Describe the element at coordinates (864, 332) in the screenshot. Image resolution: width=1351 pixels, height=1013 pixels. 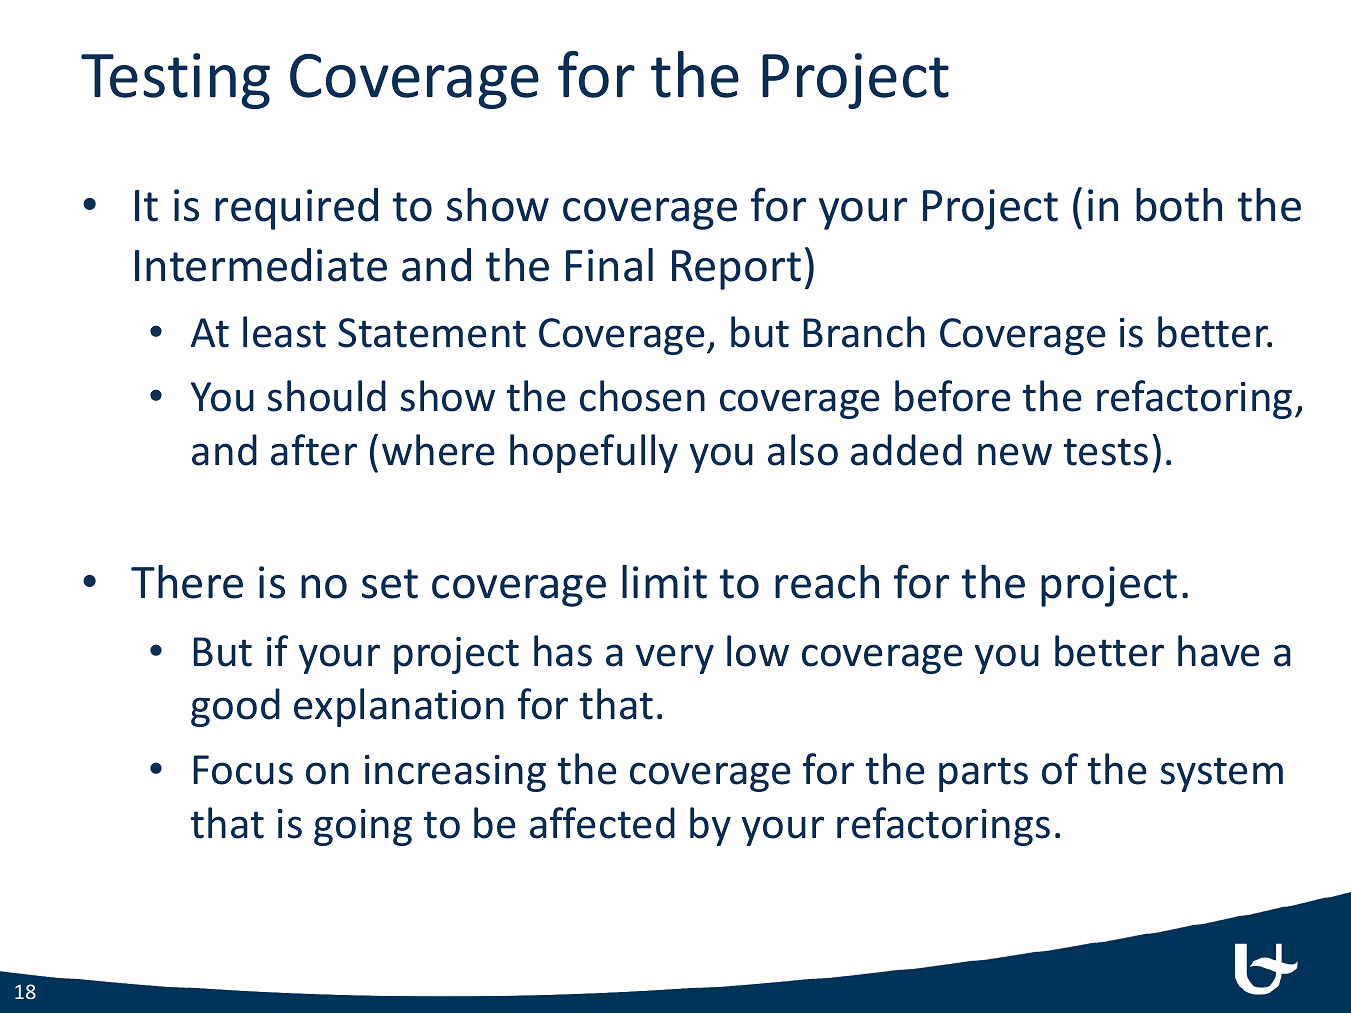
I see `Branch` at that location.
